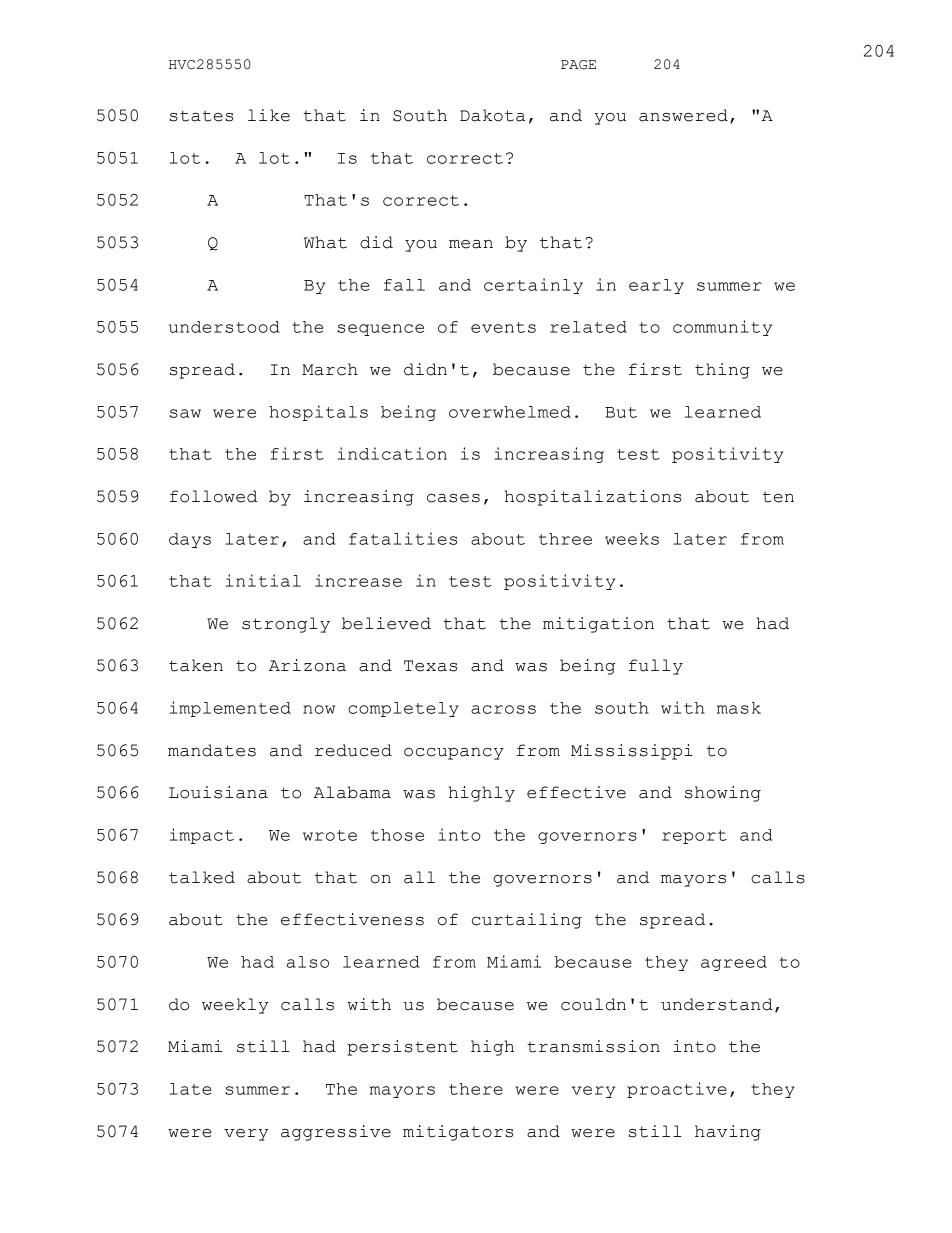 The width and height of the page is (952, 1233). What do you see at coordinates (492, 115) in the page?
I see `Dakota` at bounding box center [492, 115].
